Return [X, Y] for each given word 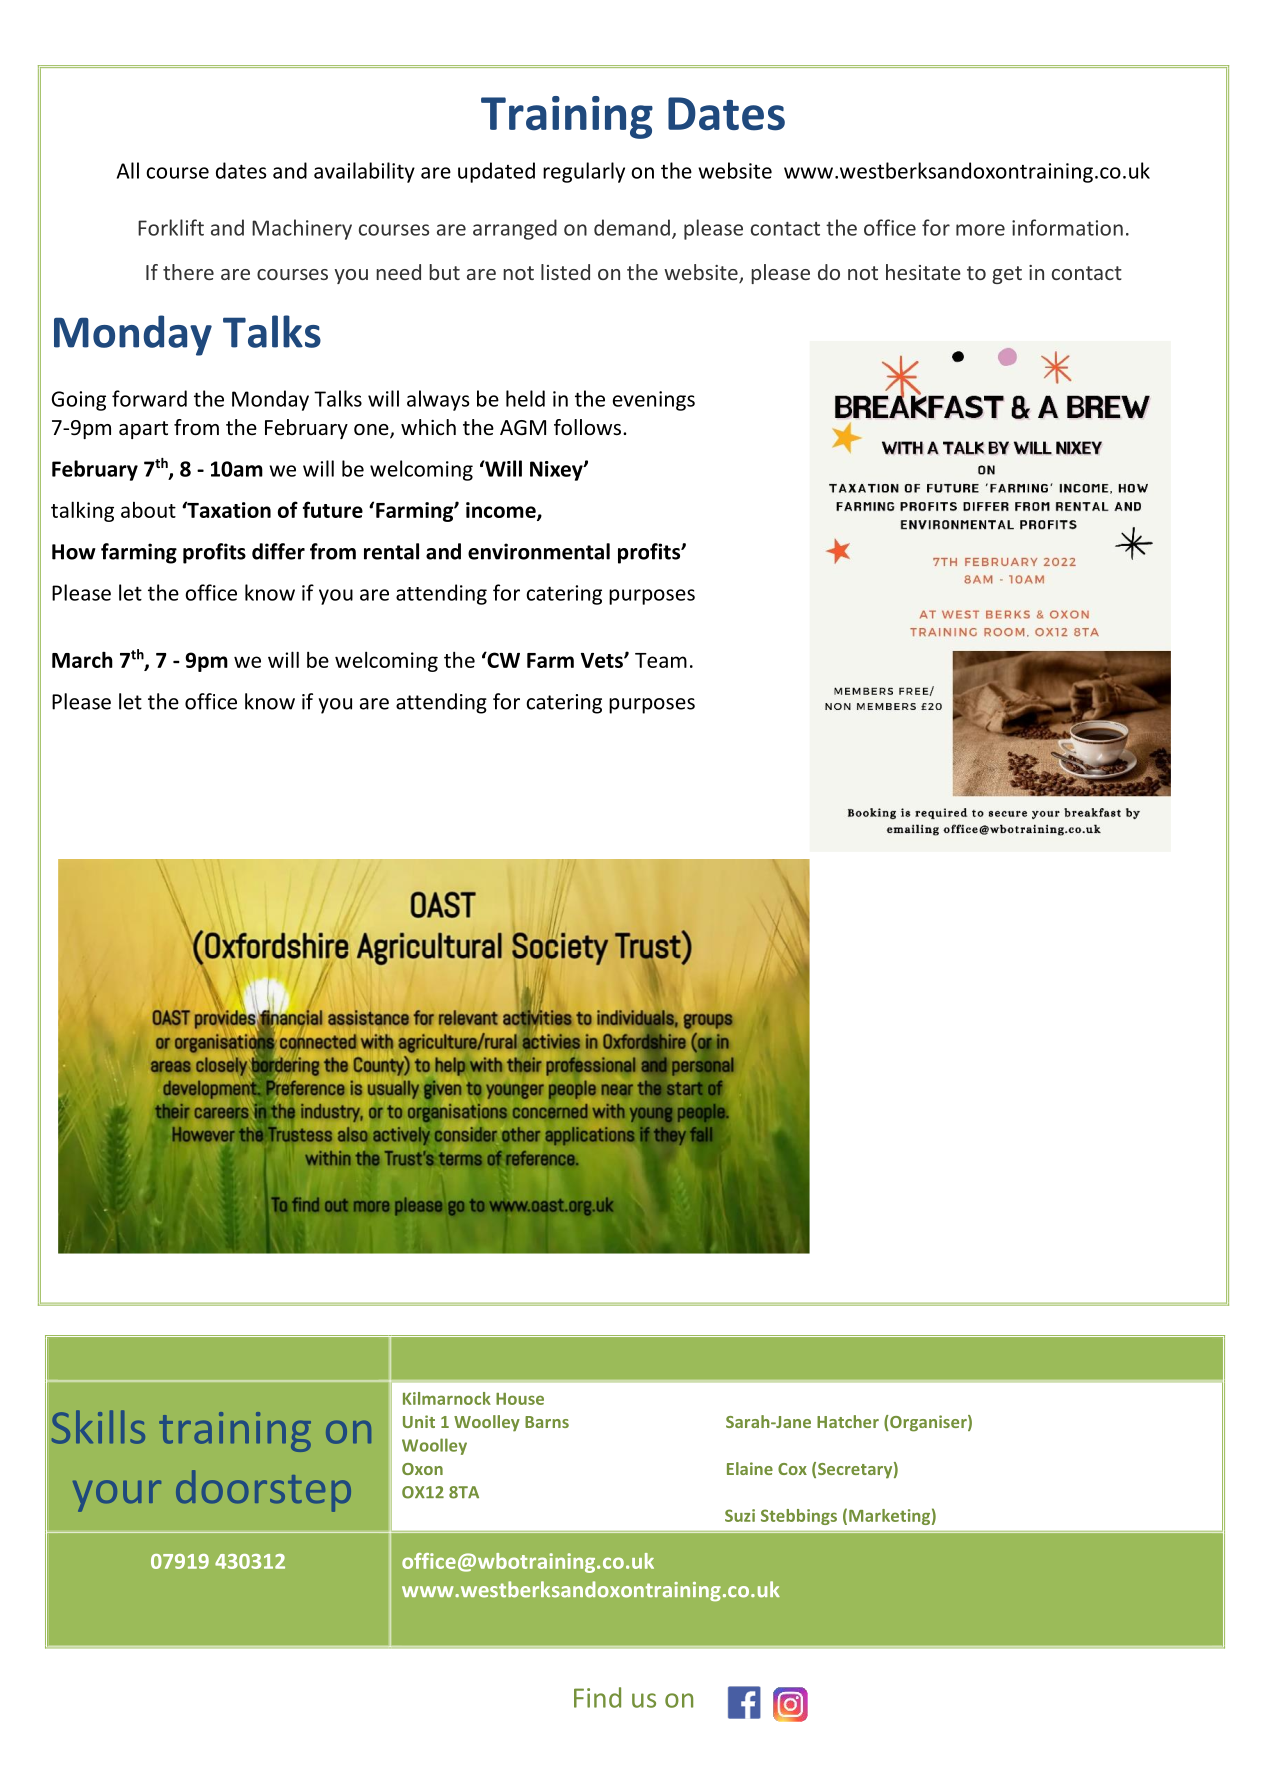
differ [278, 551]
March [82, 659]
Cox [792, 1469]
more [980, 230]
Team [661, 660]
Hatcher [848, 1421]
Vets [603, 660]
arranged [515, 229]
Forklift [171, 227]
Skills [98, 1427]
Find [597, 1697]
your [117, 1496]
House [520, 1399]
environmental [539, 551]
